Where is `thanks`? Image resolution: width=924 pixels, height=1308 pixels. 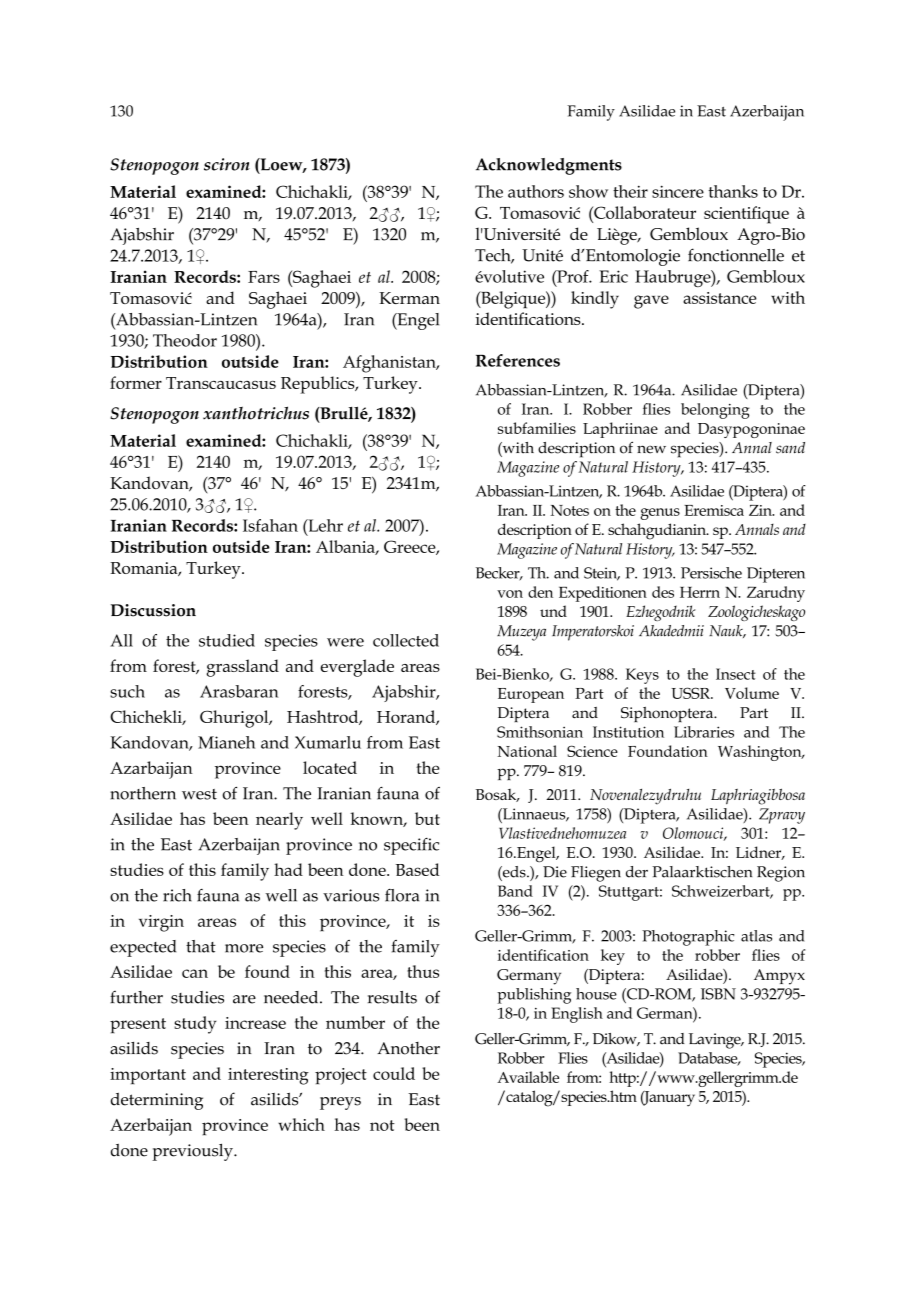 thanks is located at coordinates (733, 191).
